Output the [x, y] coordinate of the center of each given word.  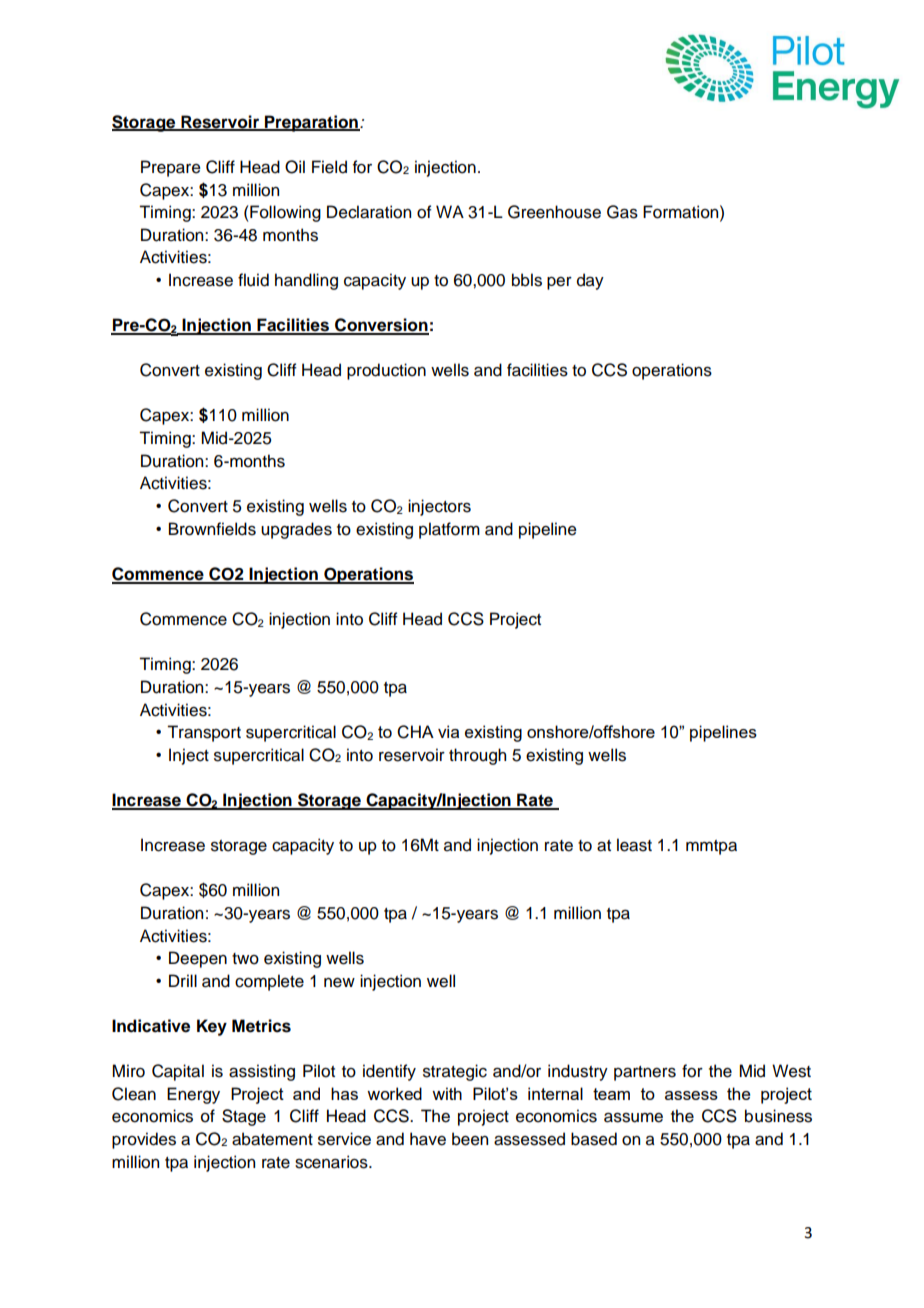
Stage [244, 1117]
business [778, 1116]
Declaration [369, 212]
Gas [622, 212]
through [477, 756]
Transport [204, 733]
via [448, 731]
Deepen [198, 959]
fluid [253, 280]
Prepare [171, 168]
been [470, 1139]
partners [645, 1073]
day [590, 281]
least [634, 845]
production [386, 371]
